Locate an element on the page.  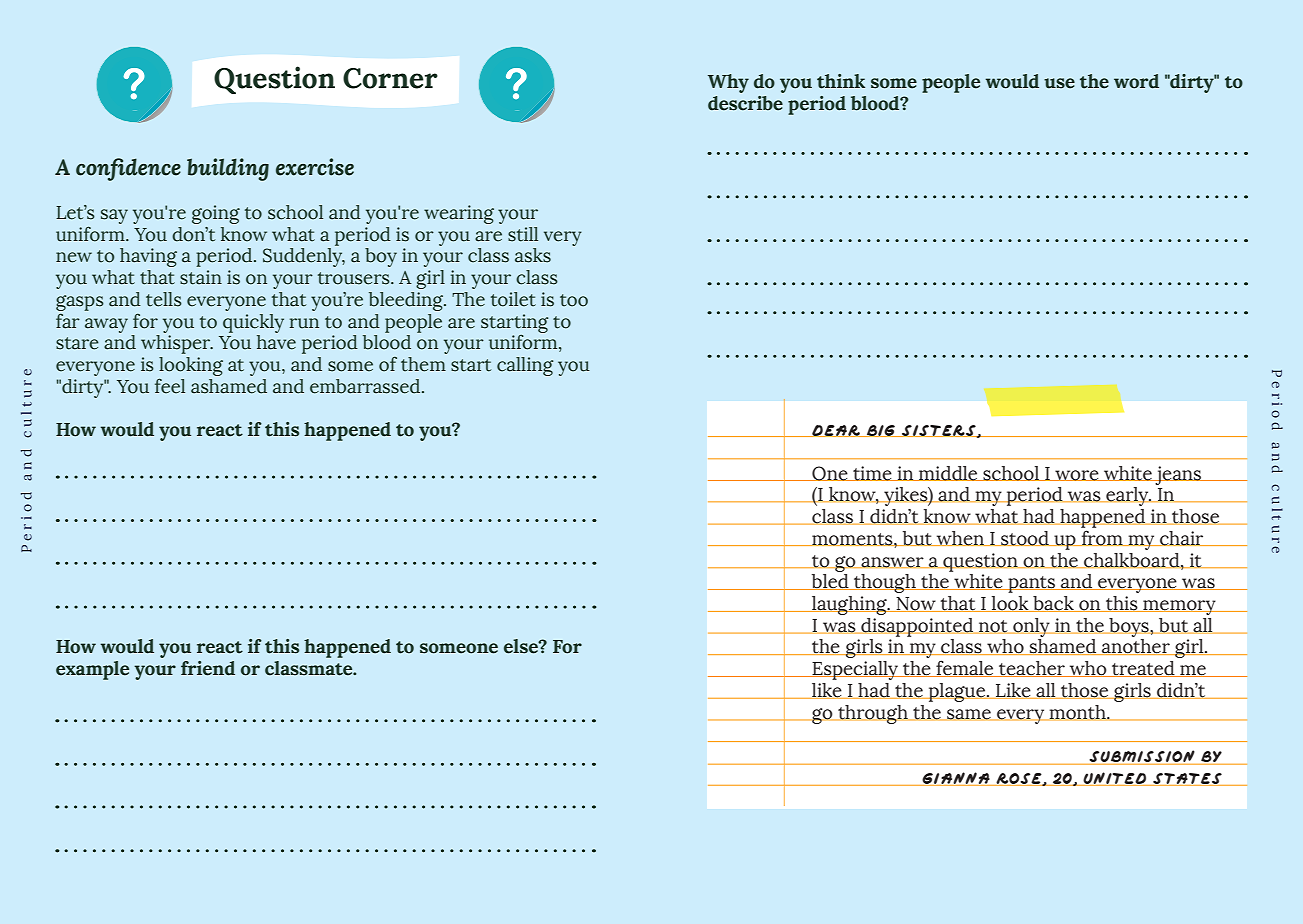
quickly is located at coordinates (253, 323).
